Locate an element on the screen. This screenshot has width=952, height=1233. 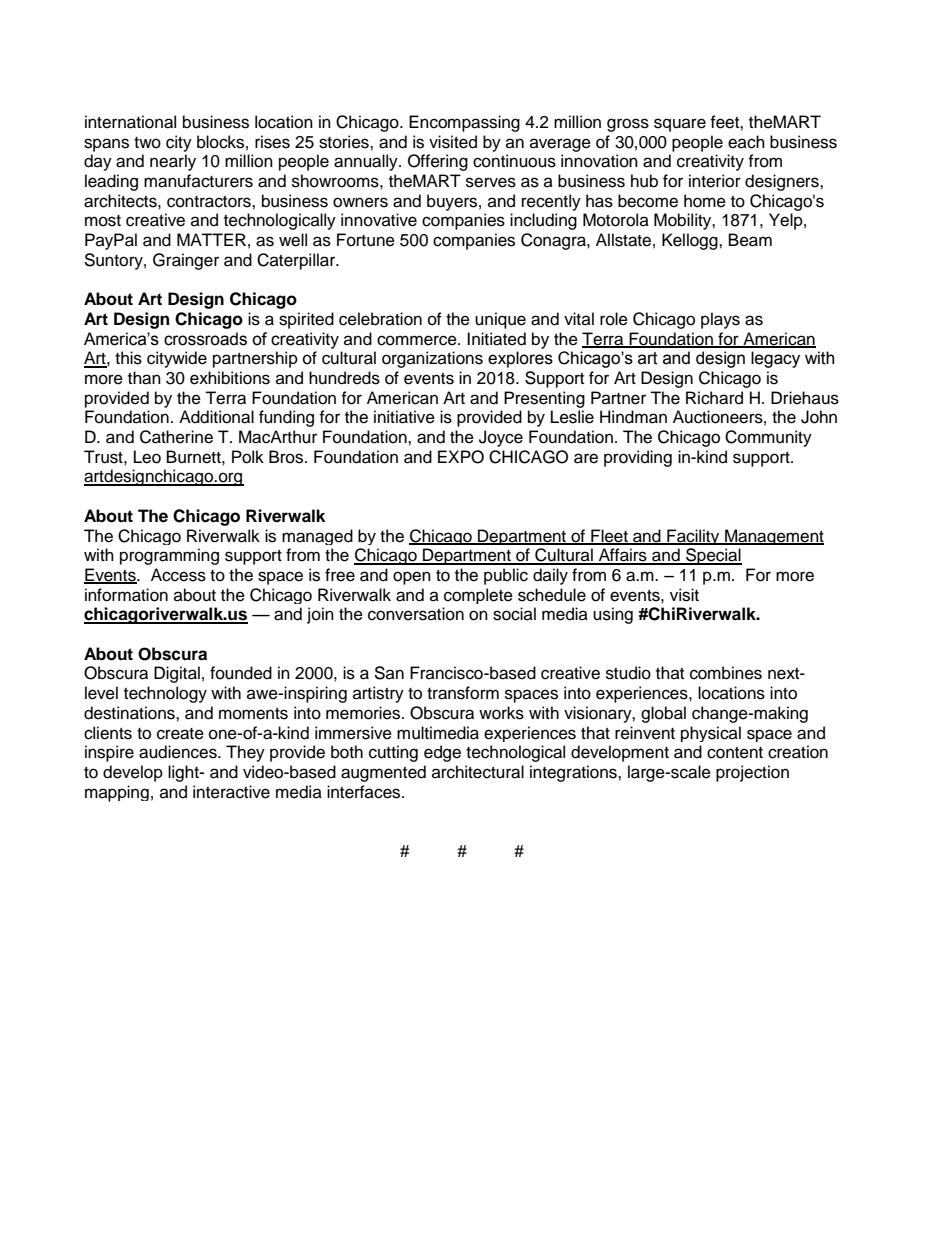
unique is located at coordinates (500, 320).
